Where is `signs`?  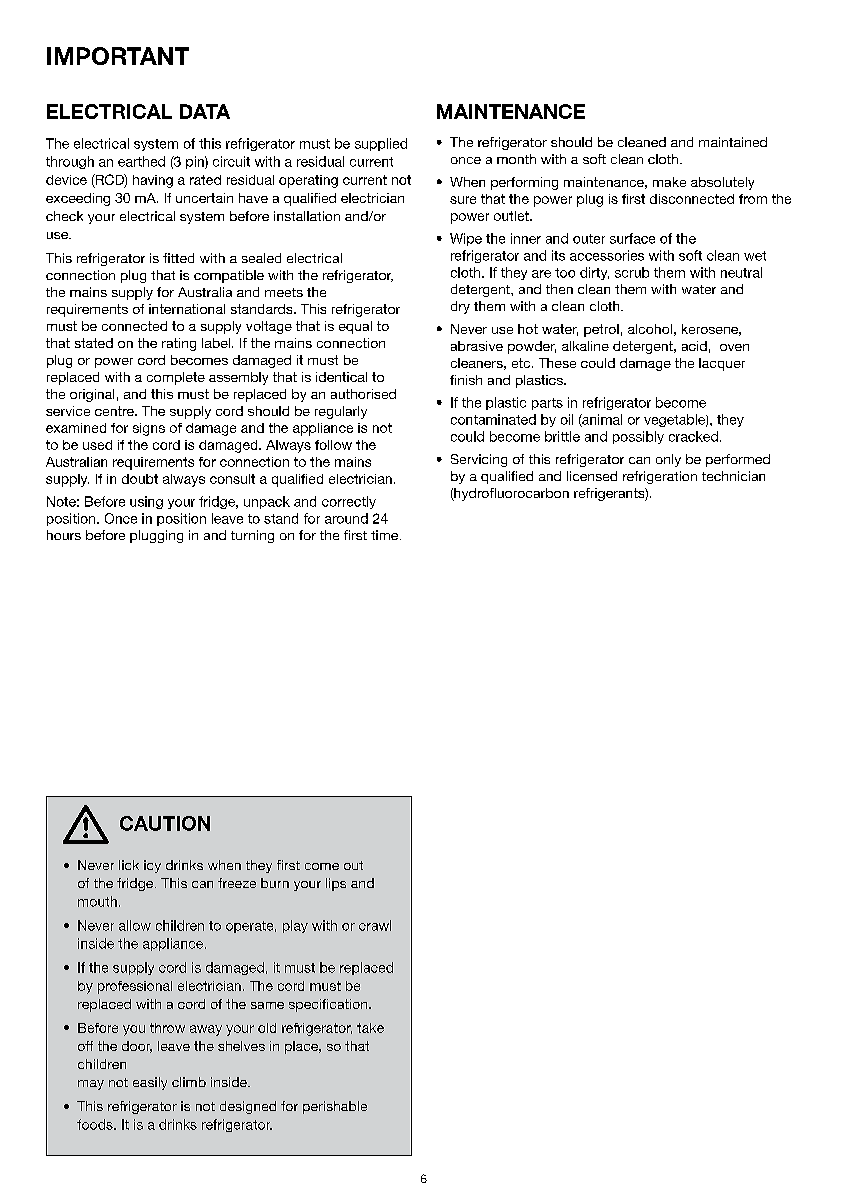 signs is located at coordinates (149, 429).
